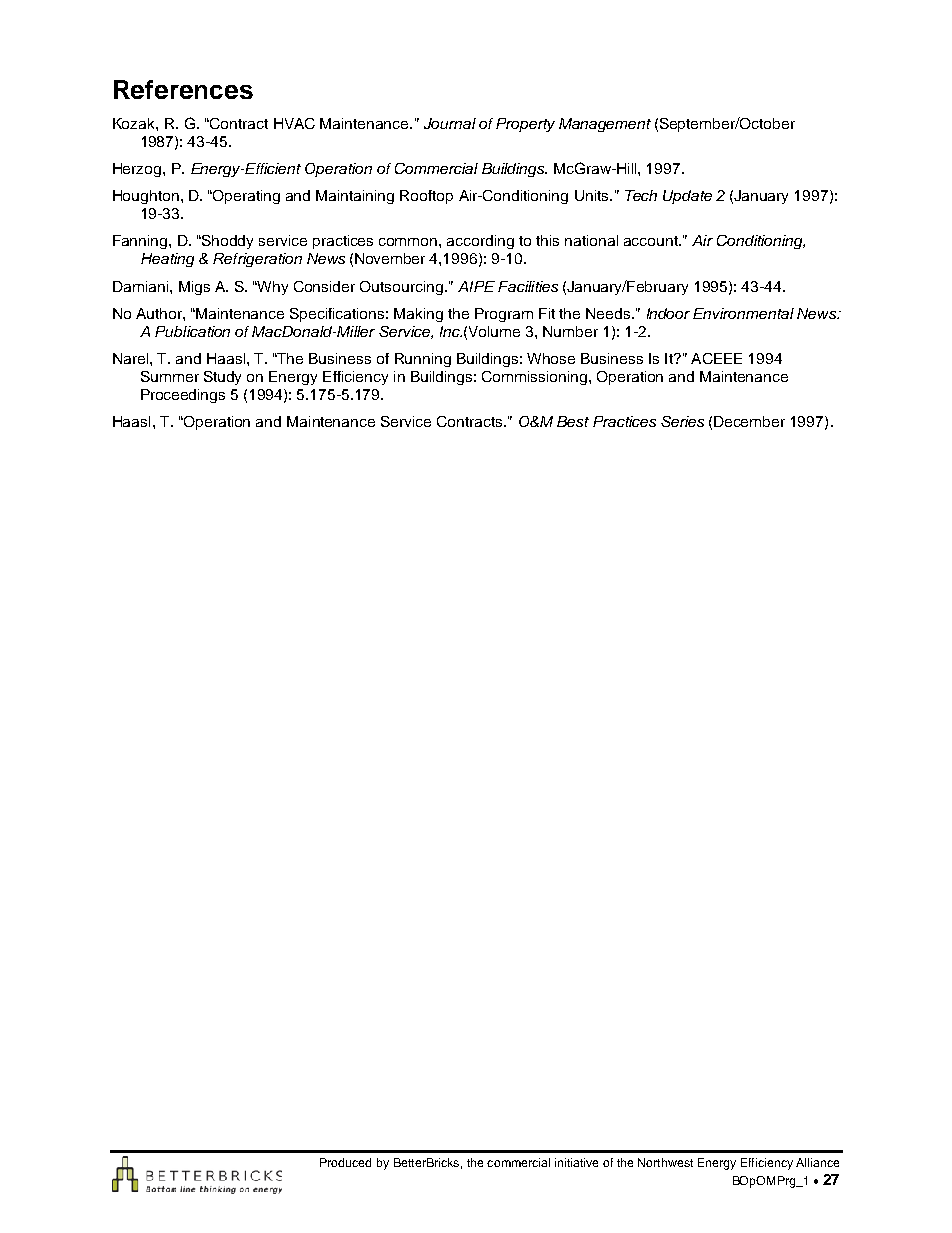 The width and height of the image is (952, 1233). What do you see at coordinates (183, 396) in the image?
I see `Proceedings` at bounding box center [183, 396].
